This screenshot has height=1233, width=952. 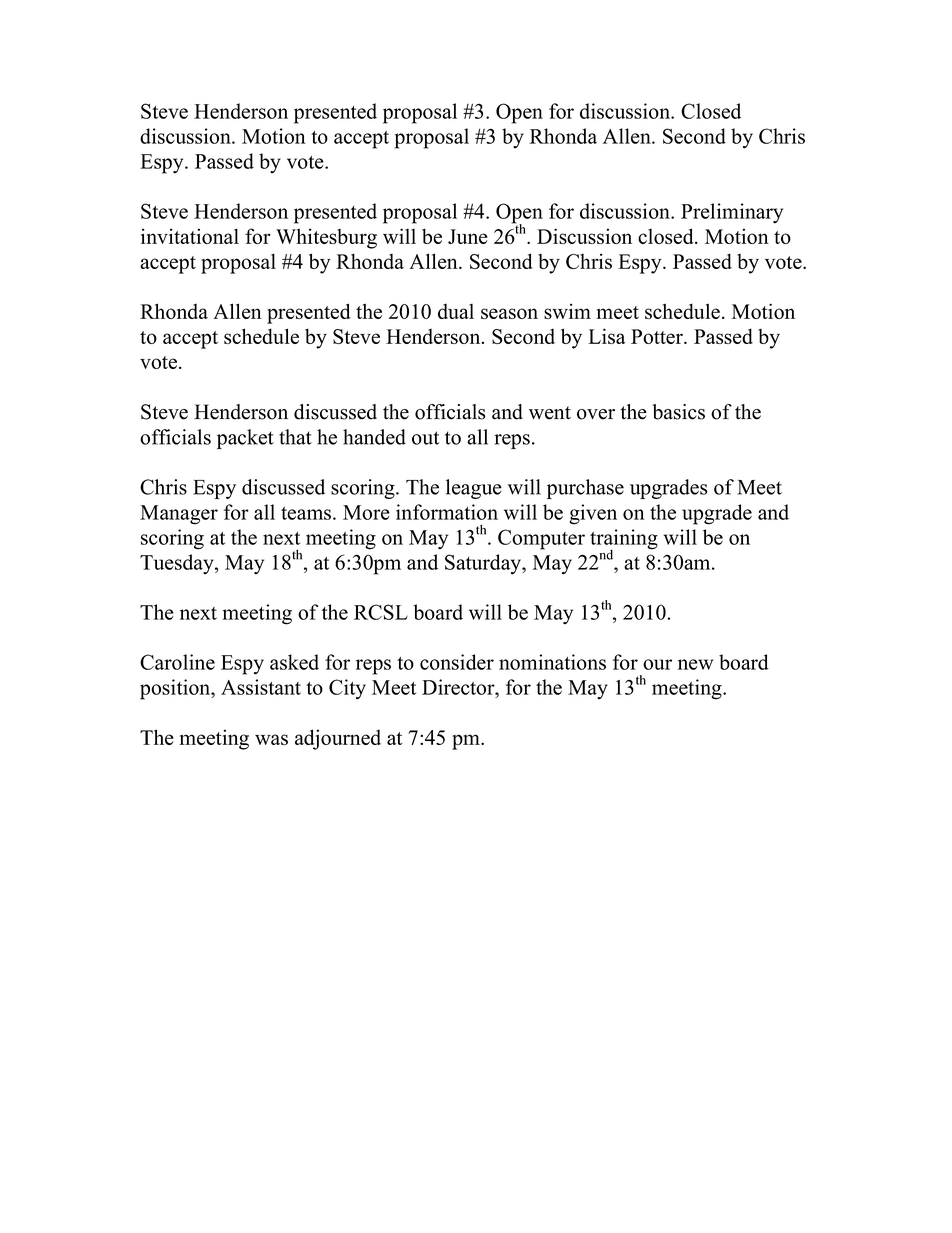 I want to click on invitational, so click(x=190, y=236).
